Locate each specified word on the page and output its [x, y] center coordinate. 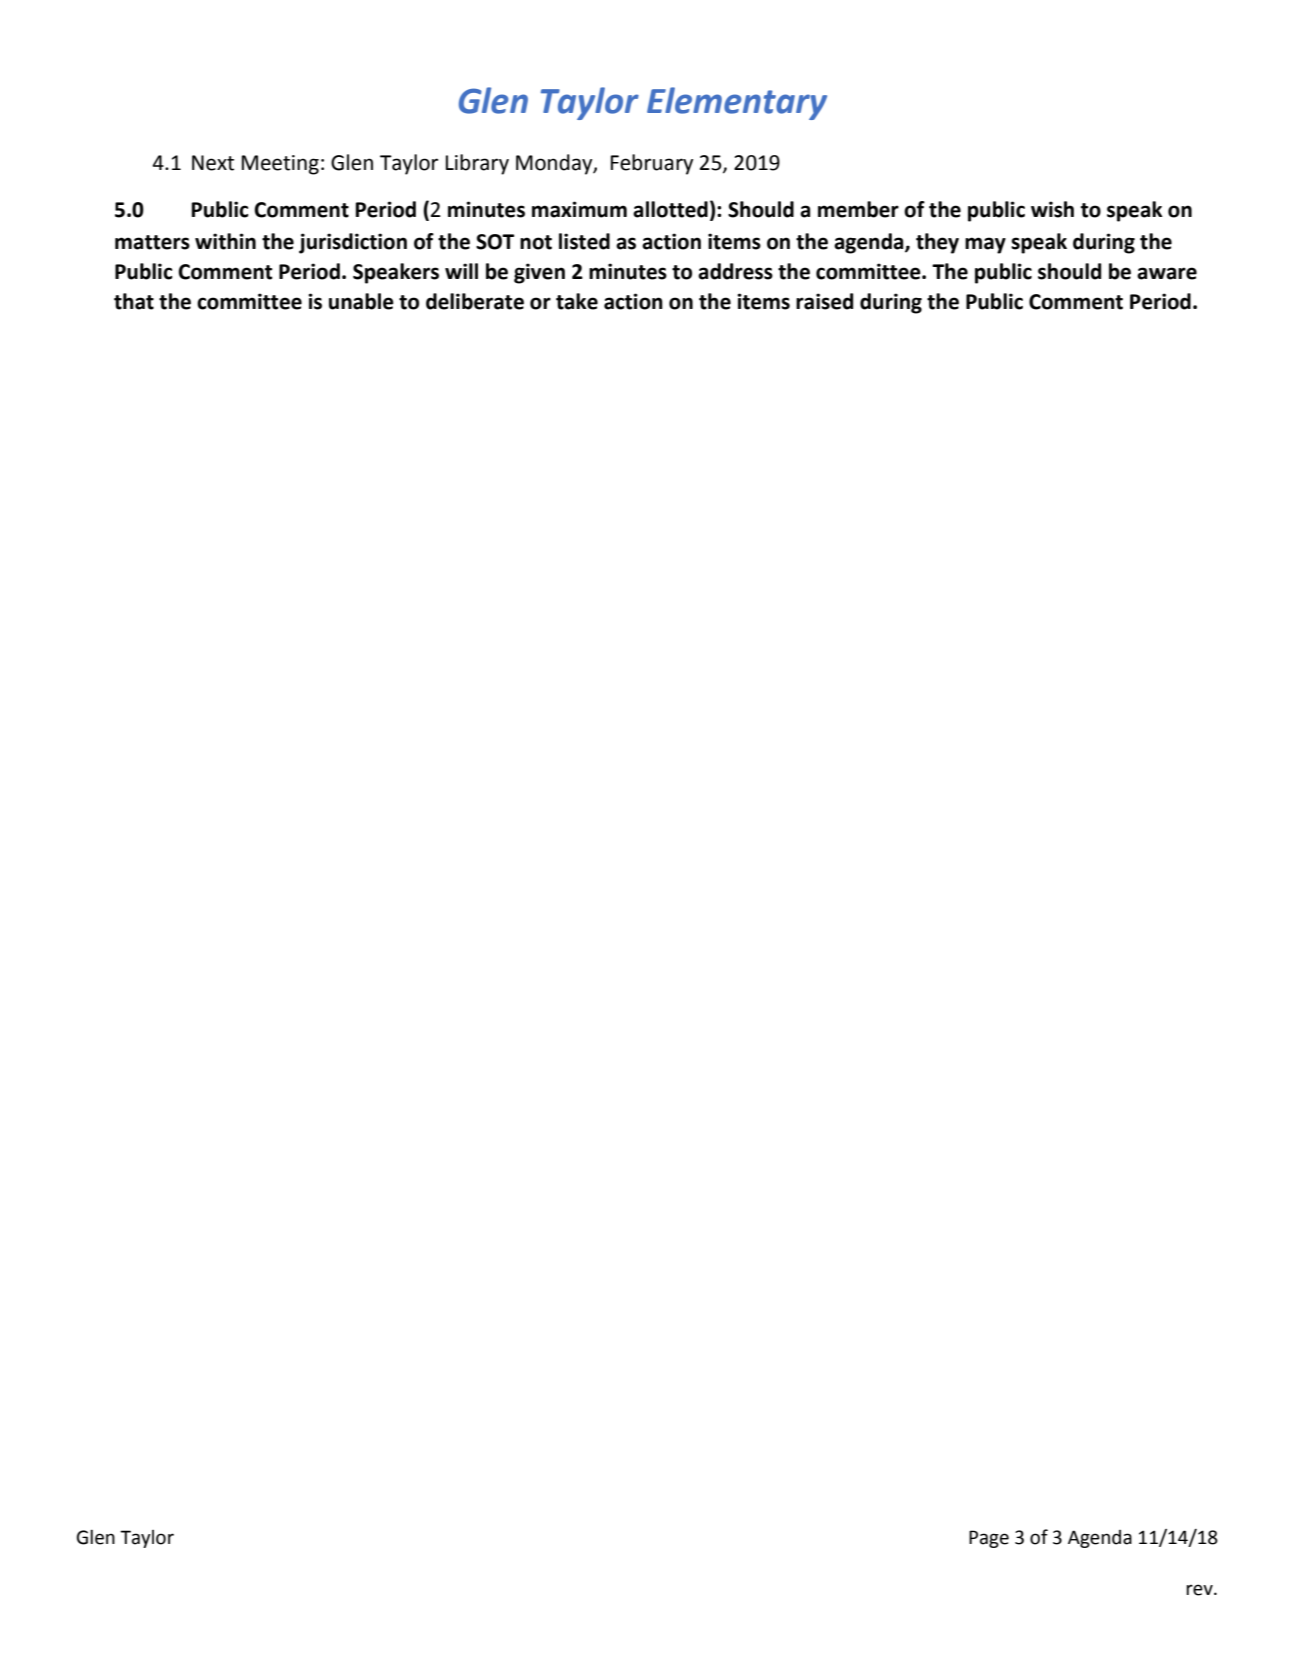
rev [1200, 1590]
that [134, 301]
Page [989, 1539]
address [735, 271]
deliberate [475, 301]
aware [1167, 273]
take [577, 301]
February [652, 164]
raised [824, 301]
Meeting [280, 165]
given [539, 273]
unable [361, 301]
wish [1052, 209]
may [985, 245]
